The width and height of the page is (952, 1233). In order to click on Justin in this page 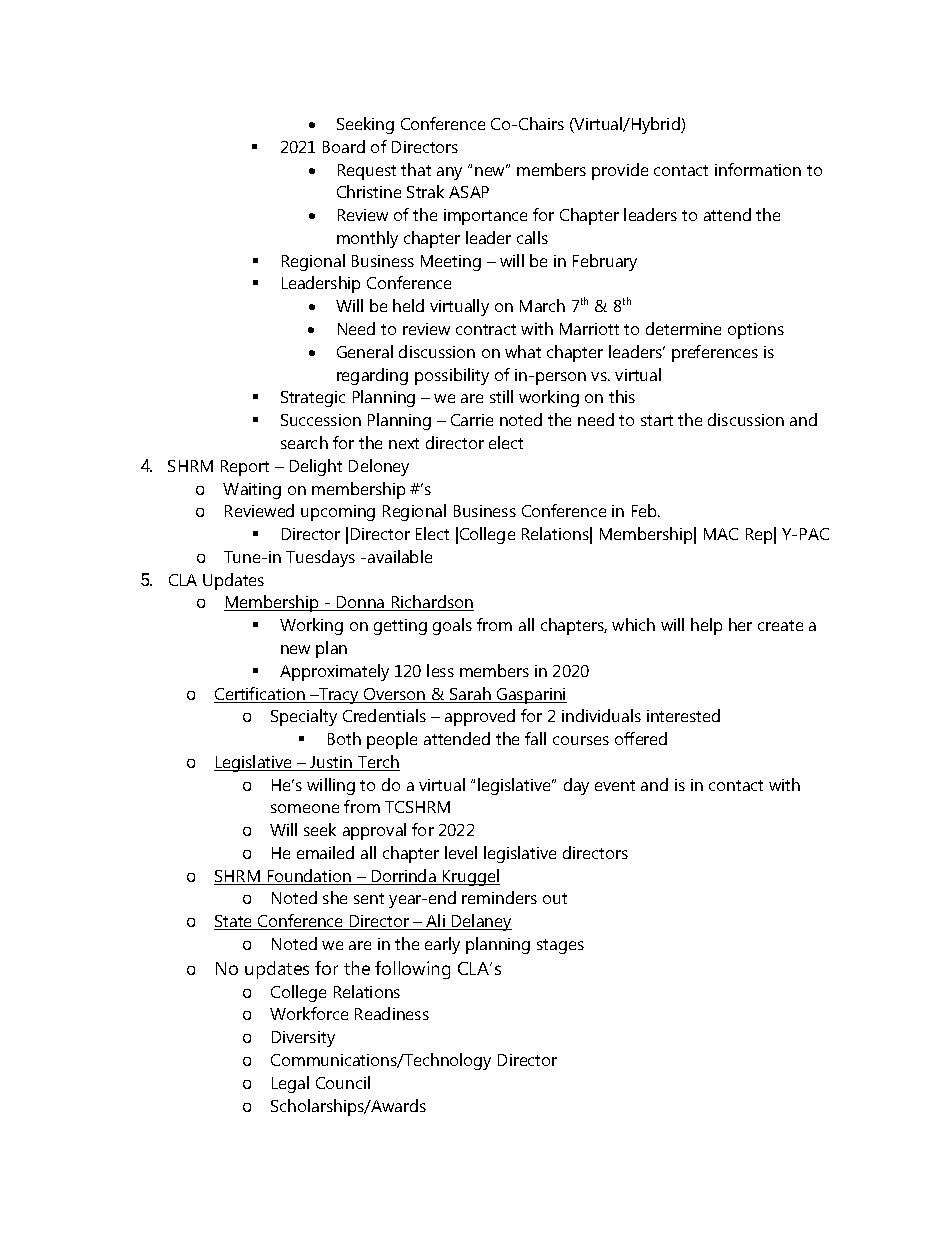, I will do `click(332, 763)`.
